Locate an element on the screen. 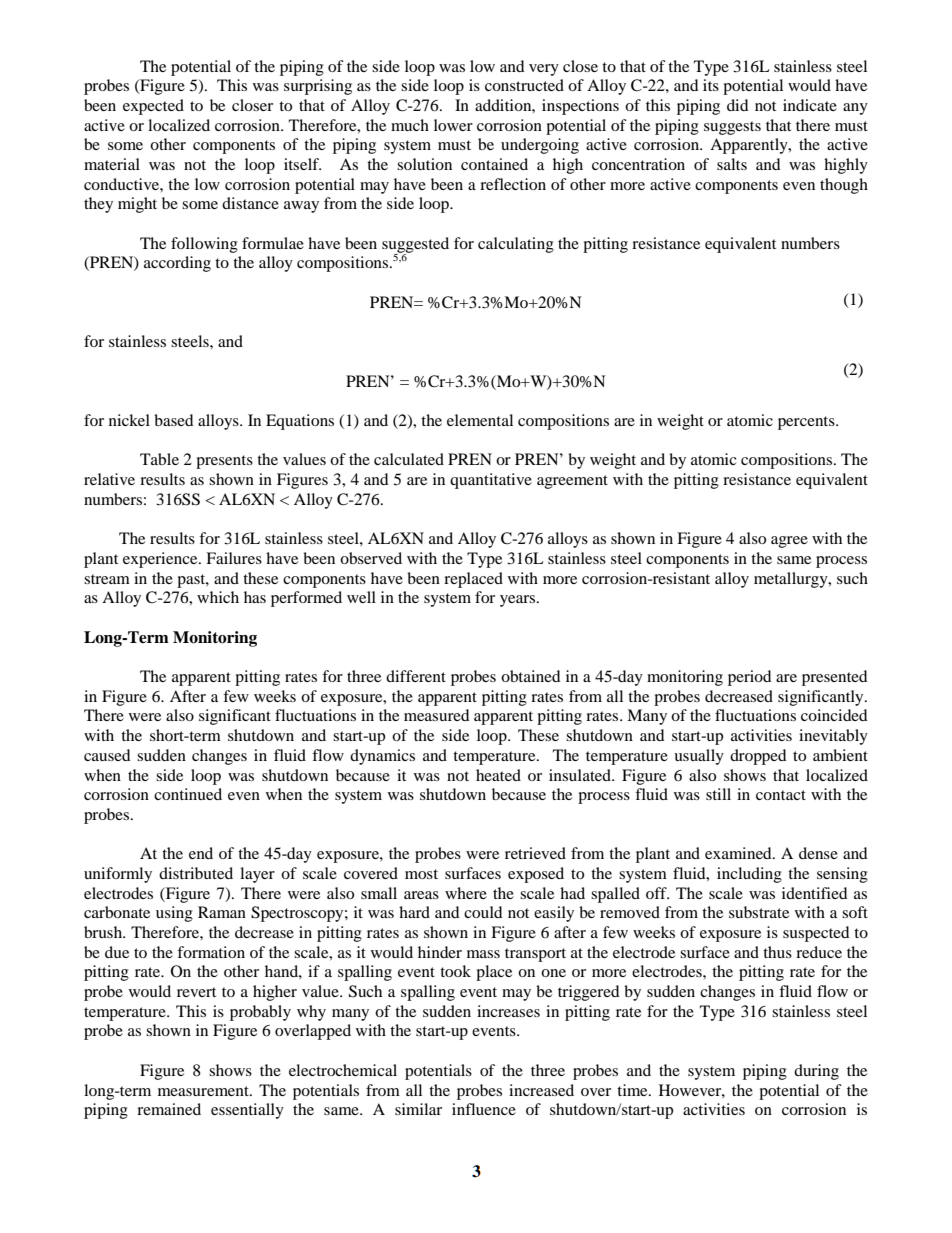 This screenshot has width=952, height=1233. expected is located at coordinates (153, 107).
